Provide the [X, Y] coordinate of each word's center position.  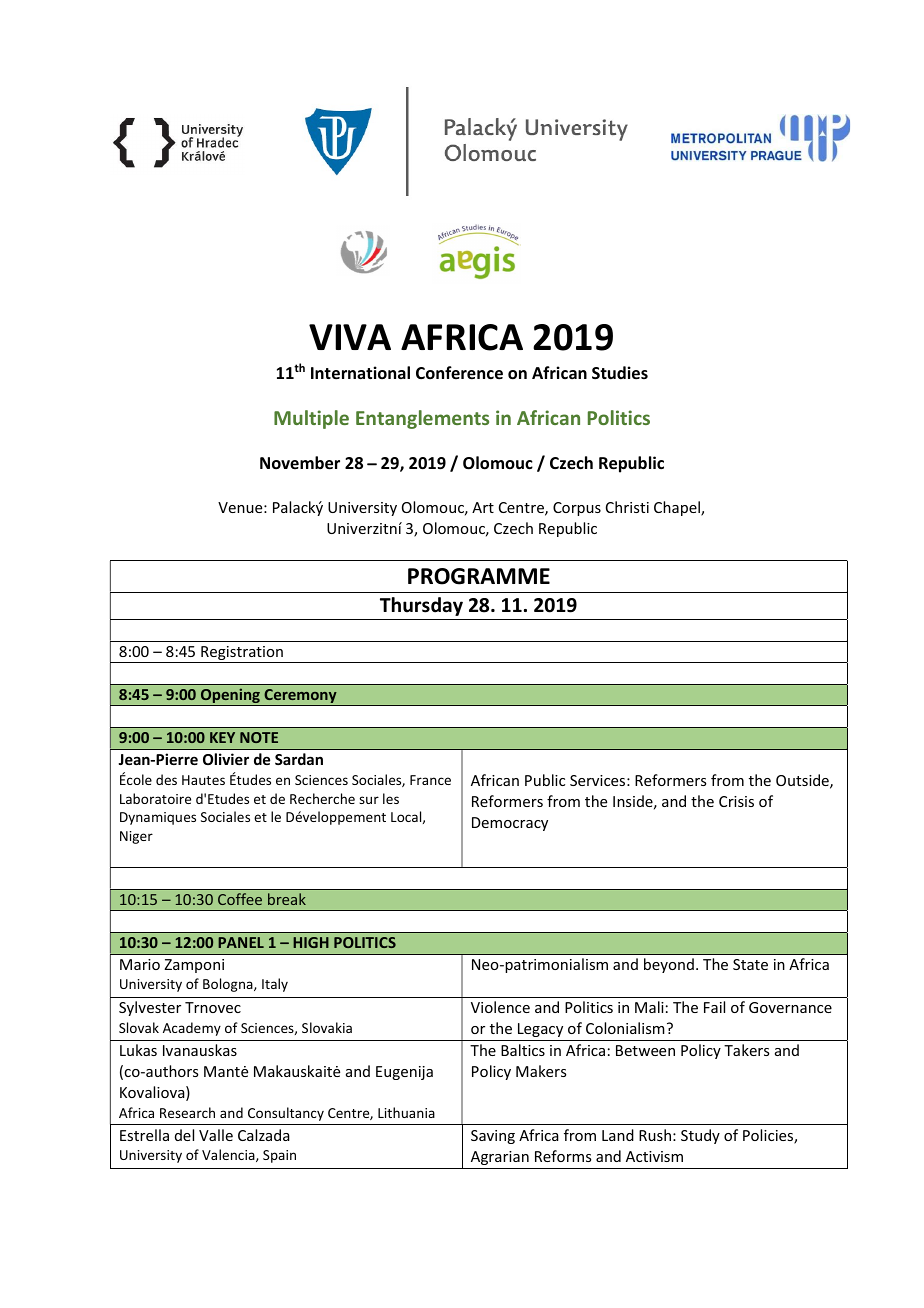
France [430, 780]
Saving [493, 1137]
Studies [620, 373]
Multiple [311, 419]
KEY [222, 737]
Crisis [736, 801]
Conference [459, 373]
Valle [216, 1135]
